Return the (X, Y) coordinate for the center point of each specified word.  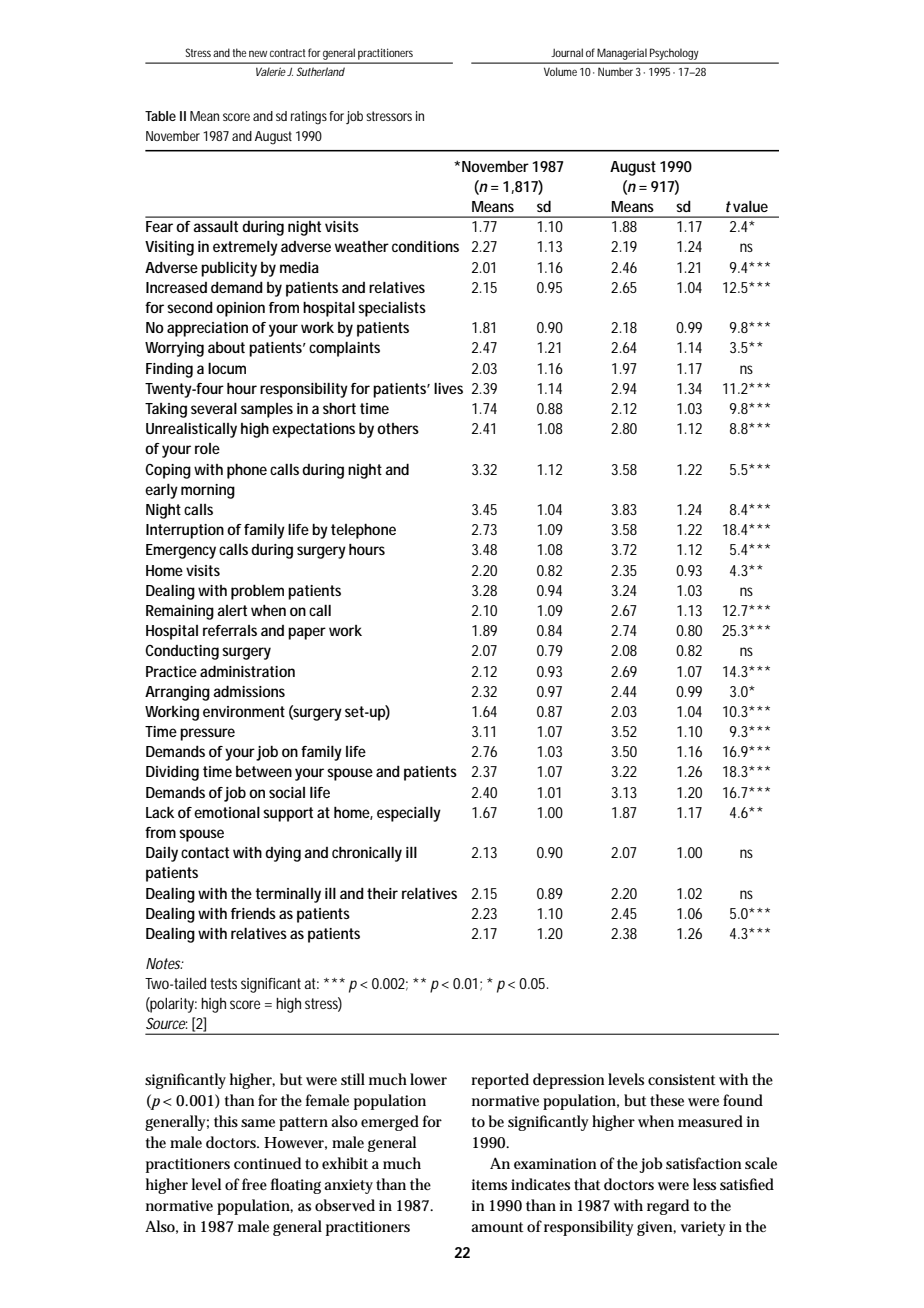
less (704, 1184)
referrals (230, 630)
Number (615, 71)
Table (160, 116)
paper (307, 633)
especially (409, 814)
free (254, 1184)
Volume (560, 71)
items (489, 1184)
